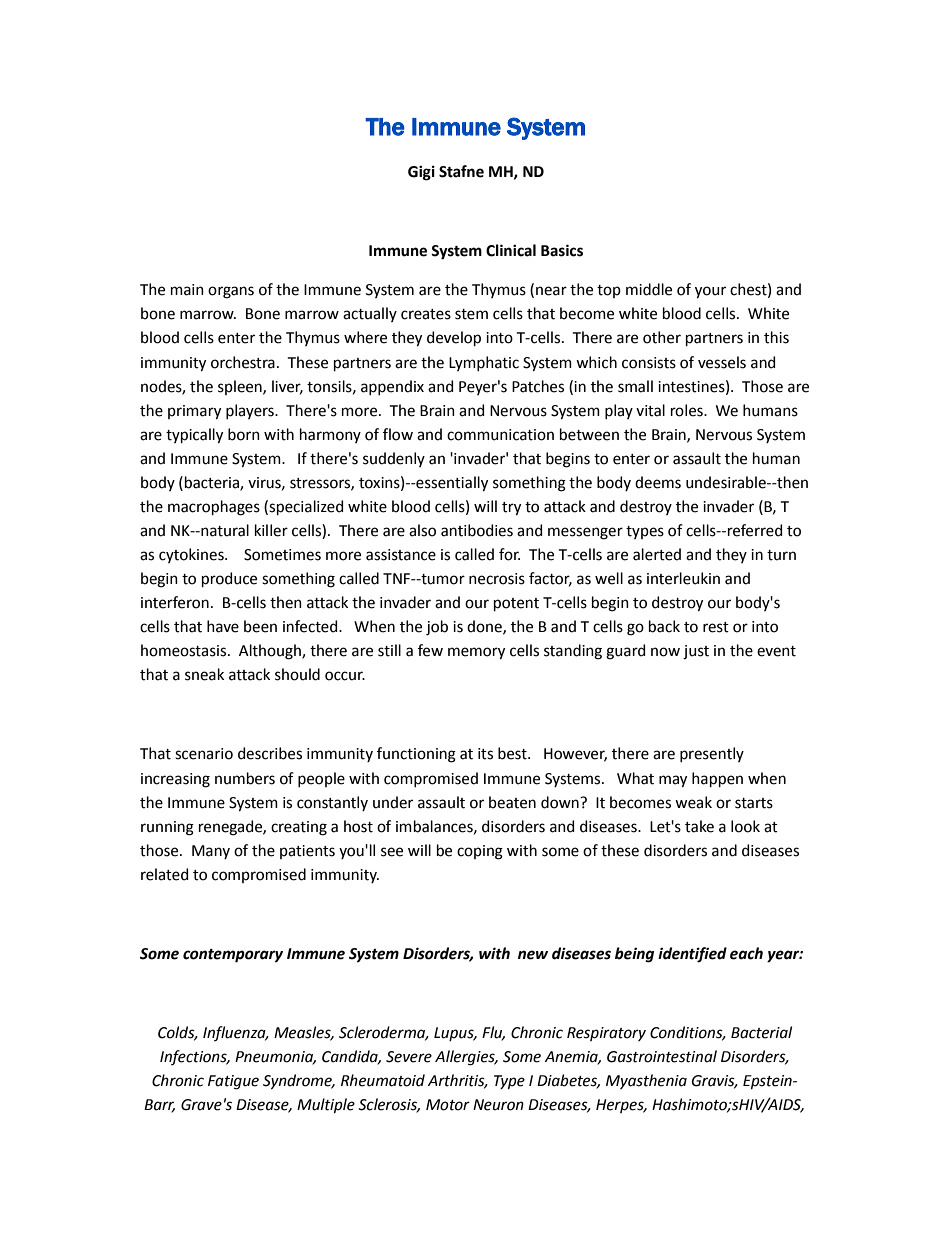 This screenshot has width=952, height=1233. What do you see at coordinates (211, 852) in the screenshot?
I see `Many` at bounding box center [211, 852].
